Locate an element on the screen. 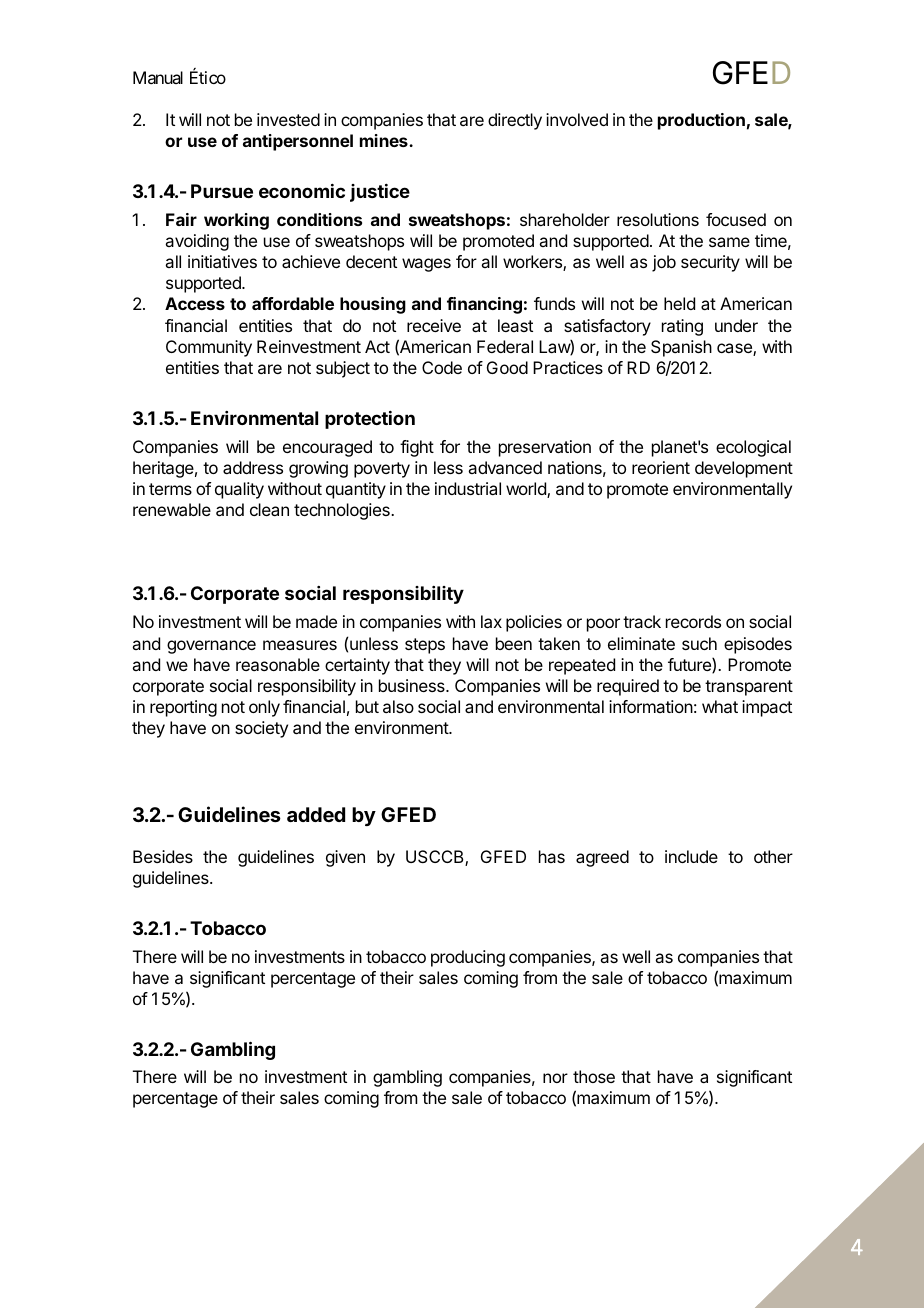 The image size is (924, 1308). those is located at coordinates (594, 1076).
